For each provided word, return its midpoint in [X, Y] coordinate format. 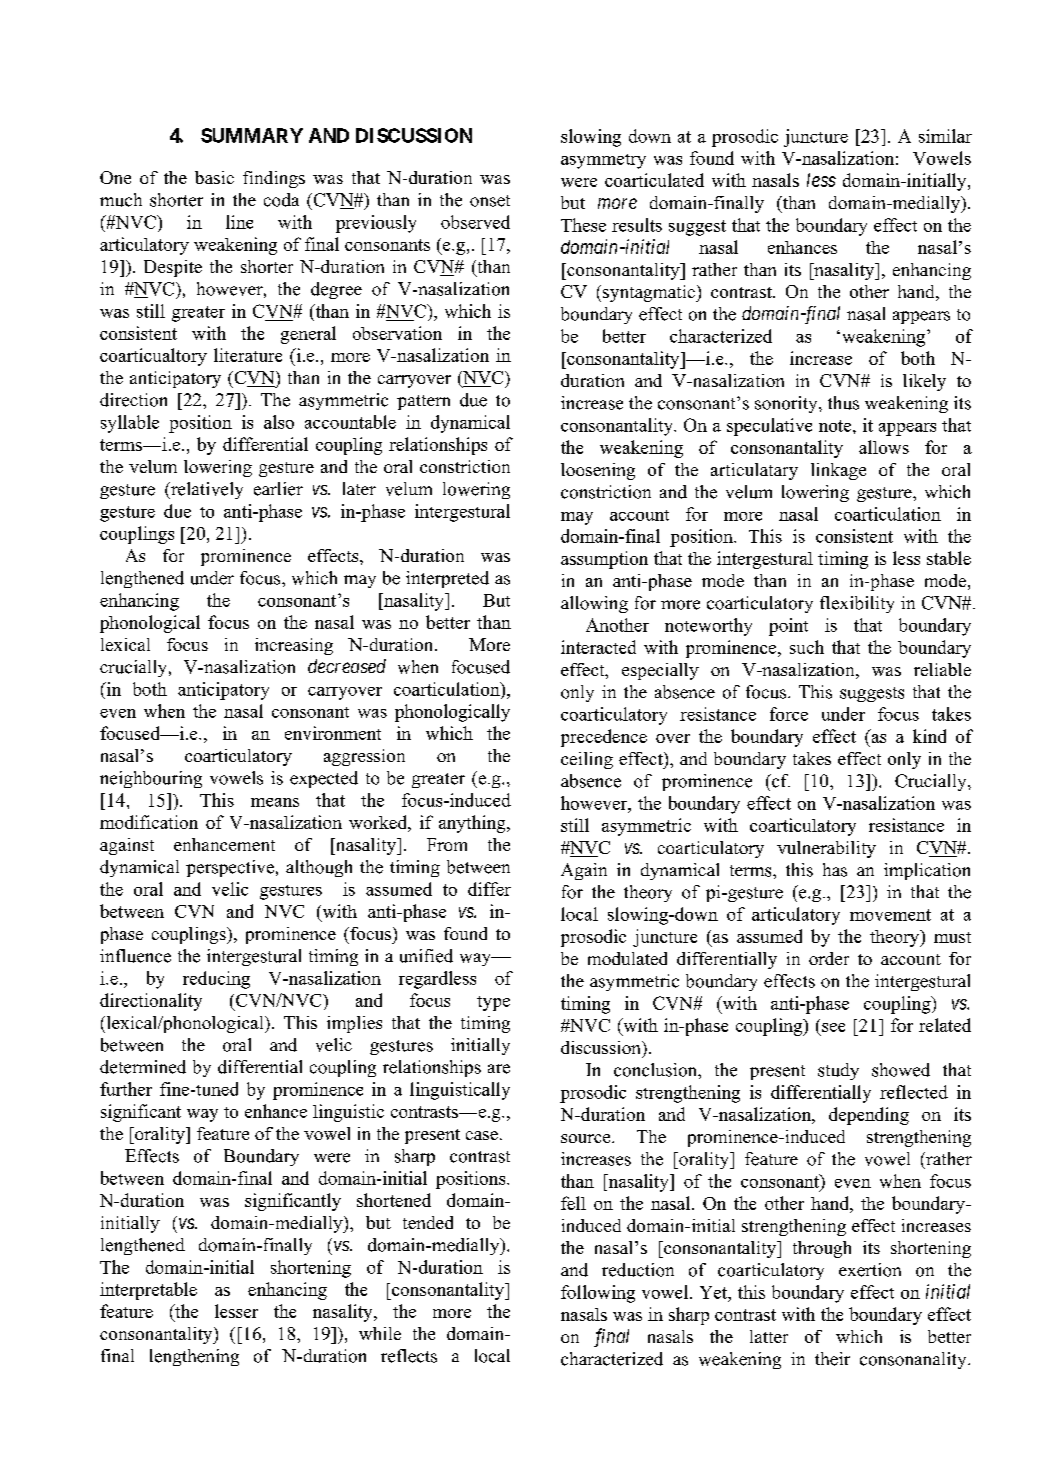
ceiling [587, 760]
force [789, 714]
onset [490, 201]
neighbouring [151, 779]
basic [214, 177]
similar [945, 136]
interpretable [148, 1291]
